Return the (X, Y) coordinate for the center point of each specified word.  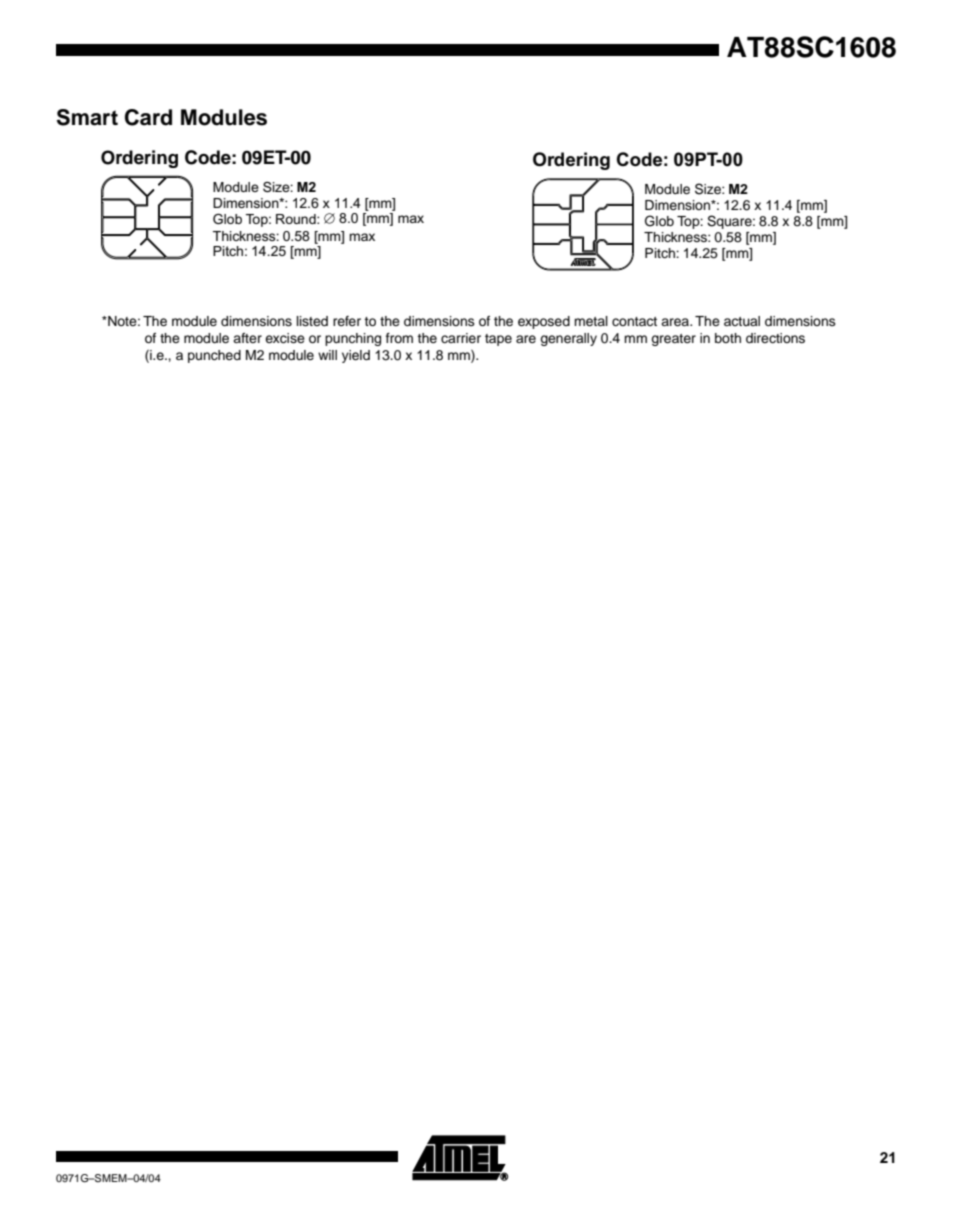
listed (312, 321)
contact (634, 321)
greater (673, 340)
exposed (544, 322)
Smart (87, 117)
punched (214, 356)
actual (742, 321)
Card (148, 117)
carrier (461, 338)
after (247, 338)
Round (297, 219)
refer (347, 321)
